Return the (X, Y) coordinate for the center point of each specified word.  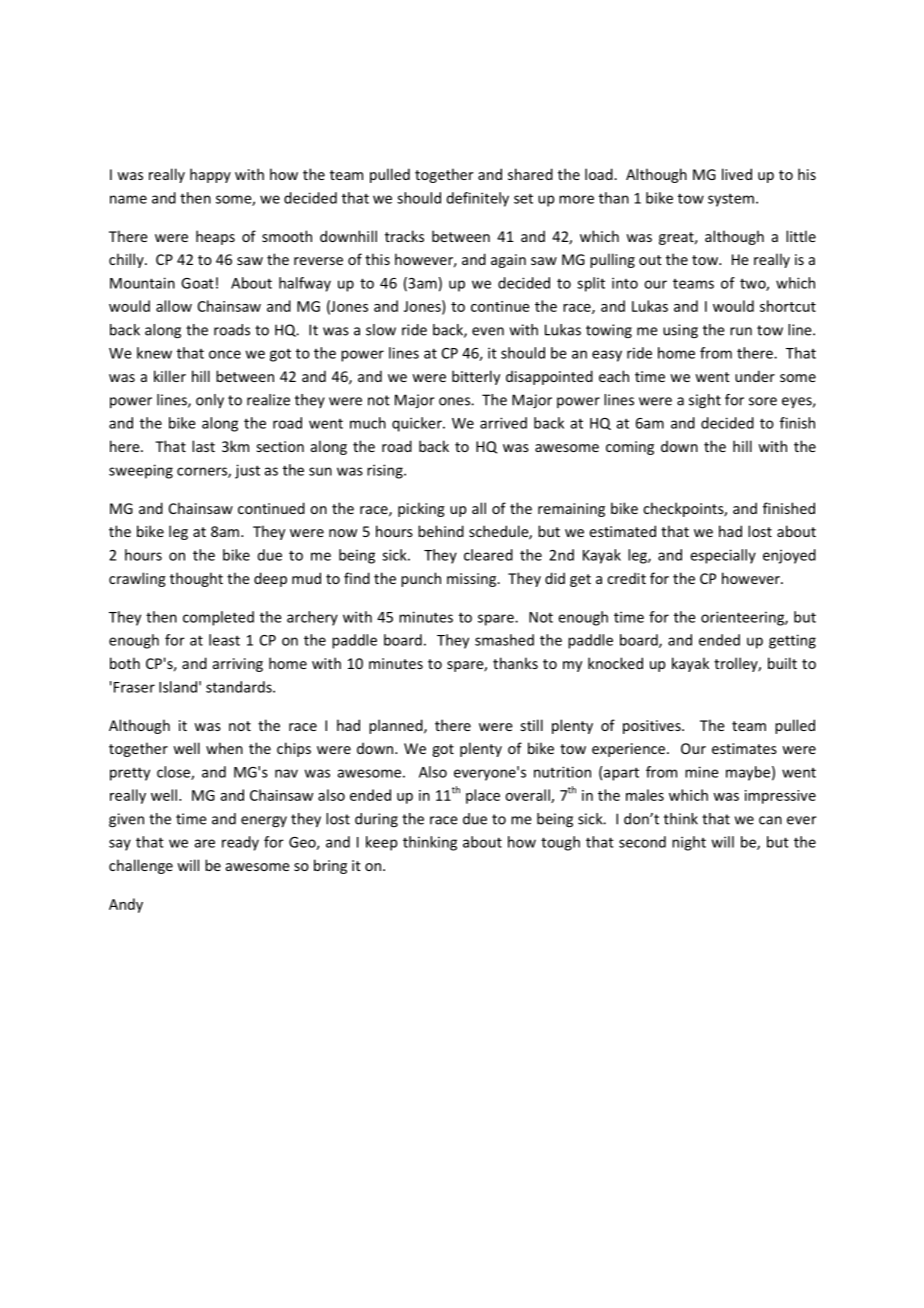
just (247, 471)
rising (386, 471)
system (731, 200)
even (488, 331)
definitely (478, 199)
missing (473, 580)
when (224, 748)
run (741, 331)
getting (792, 641)
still (532, 725)
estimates (744, 748)
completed (218, 618)
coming (630, 448)
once (225, 354)
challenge (141, 866)
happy (210, 175)
